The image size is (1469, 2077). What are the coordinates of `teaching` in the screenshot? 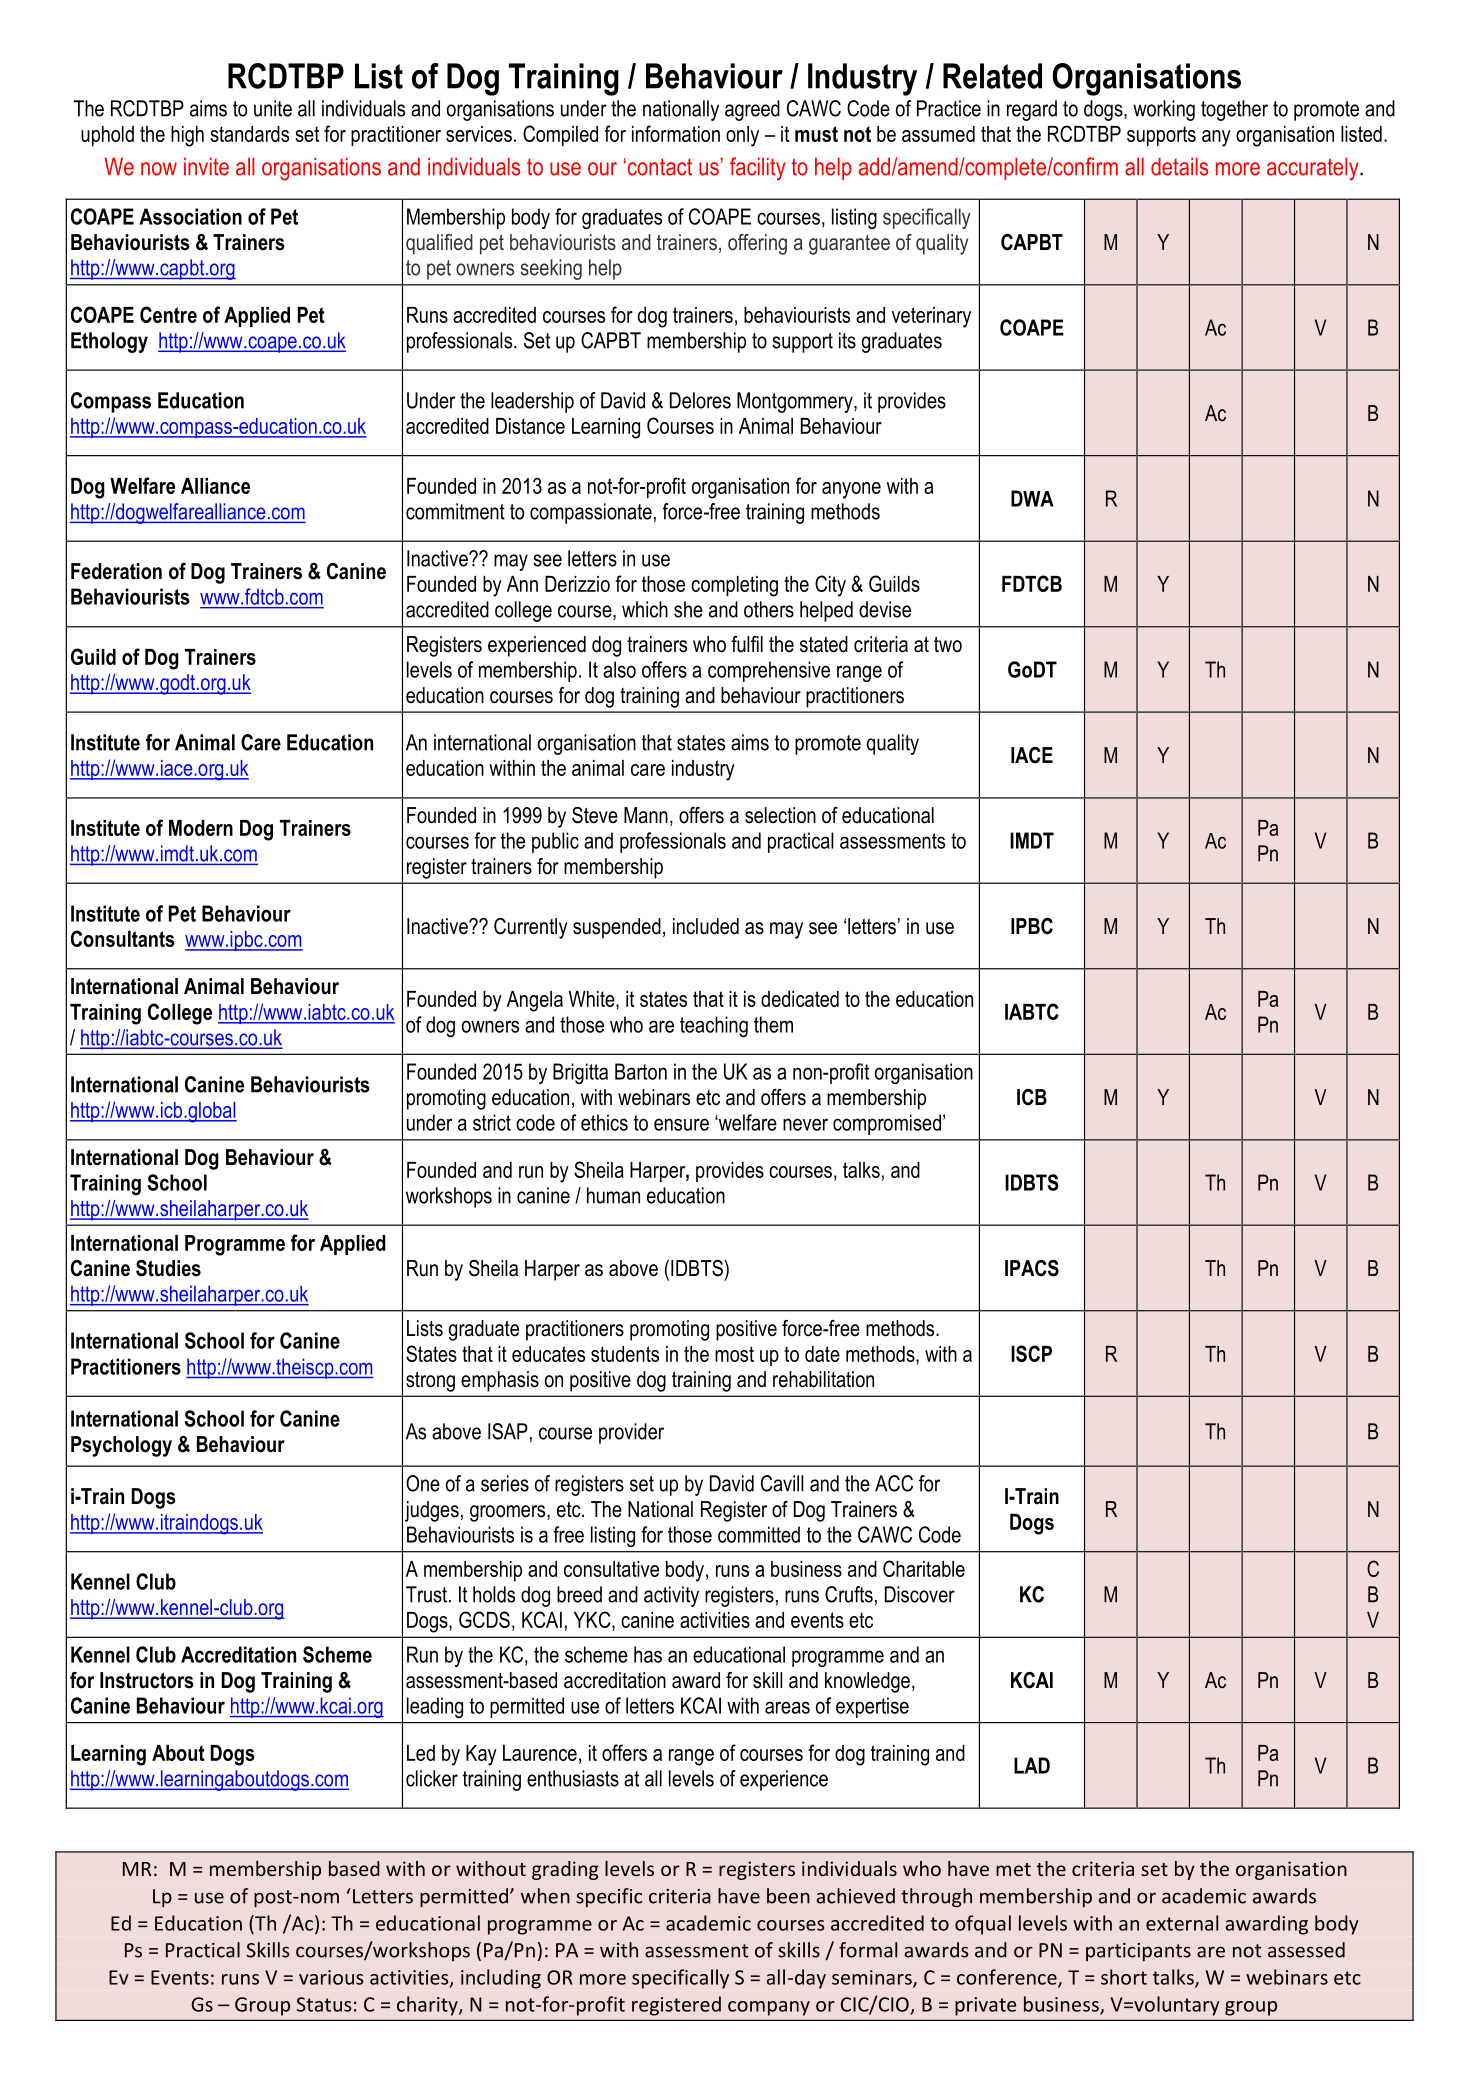 It's located at (714, 1026).
